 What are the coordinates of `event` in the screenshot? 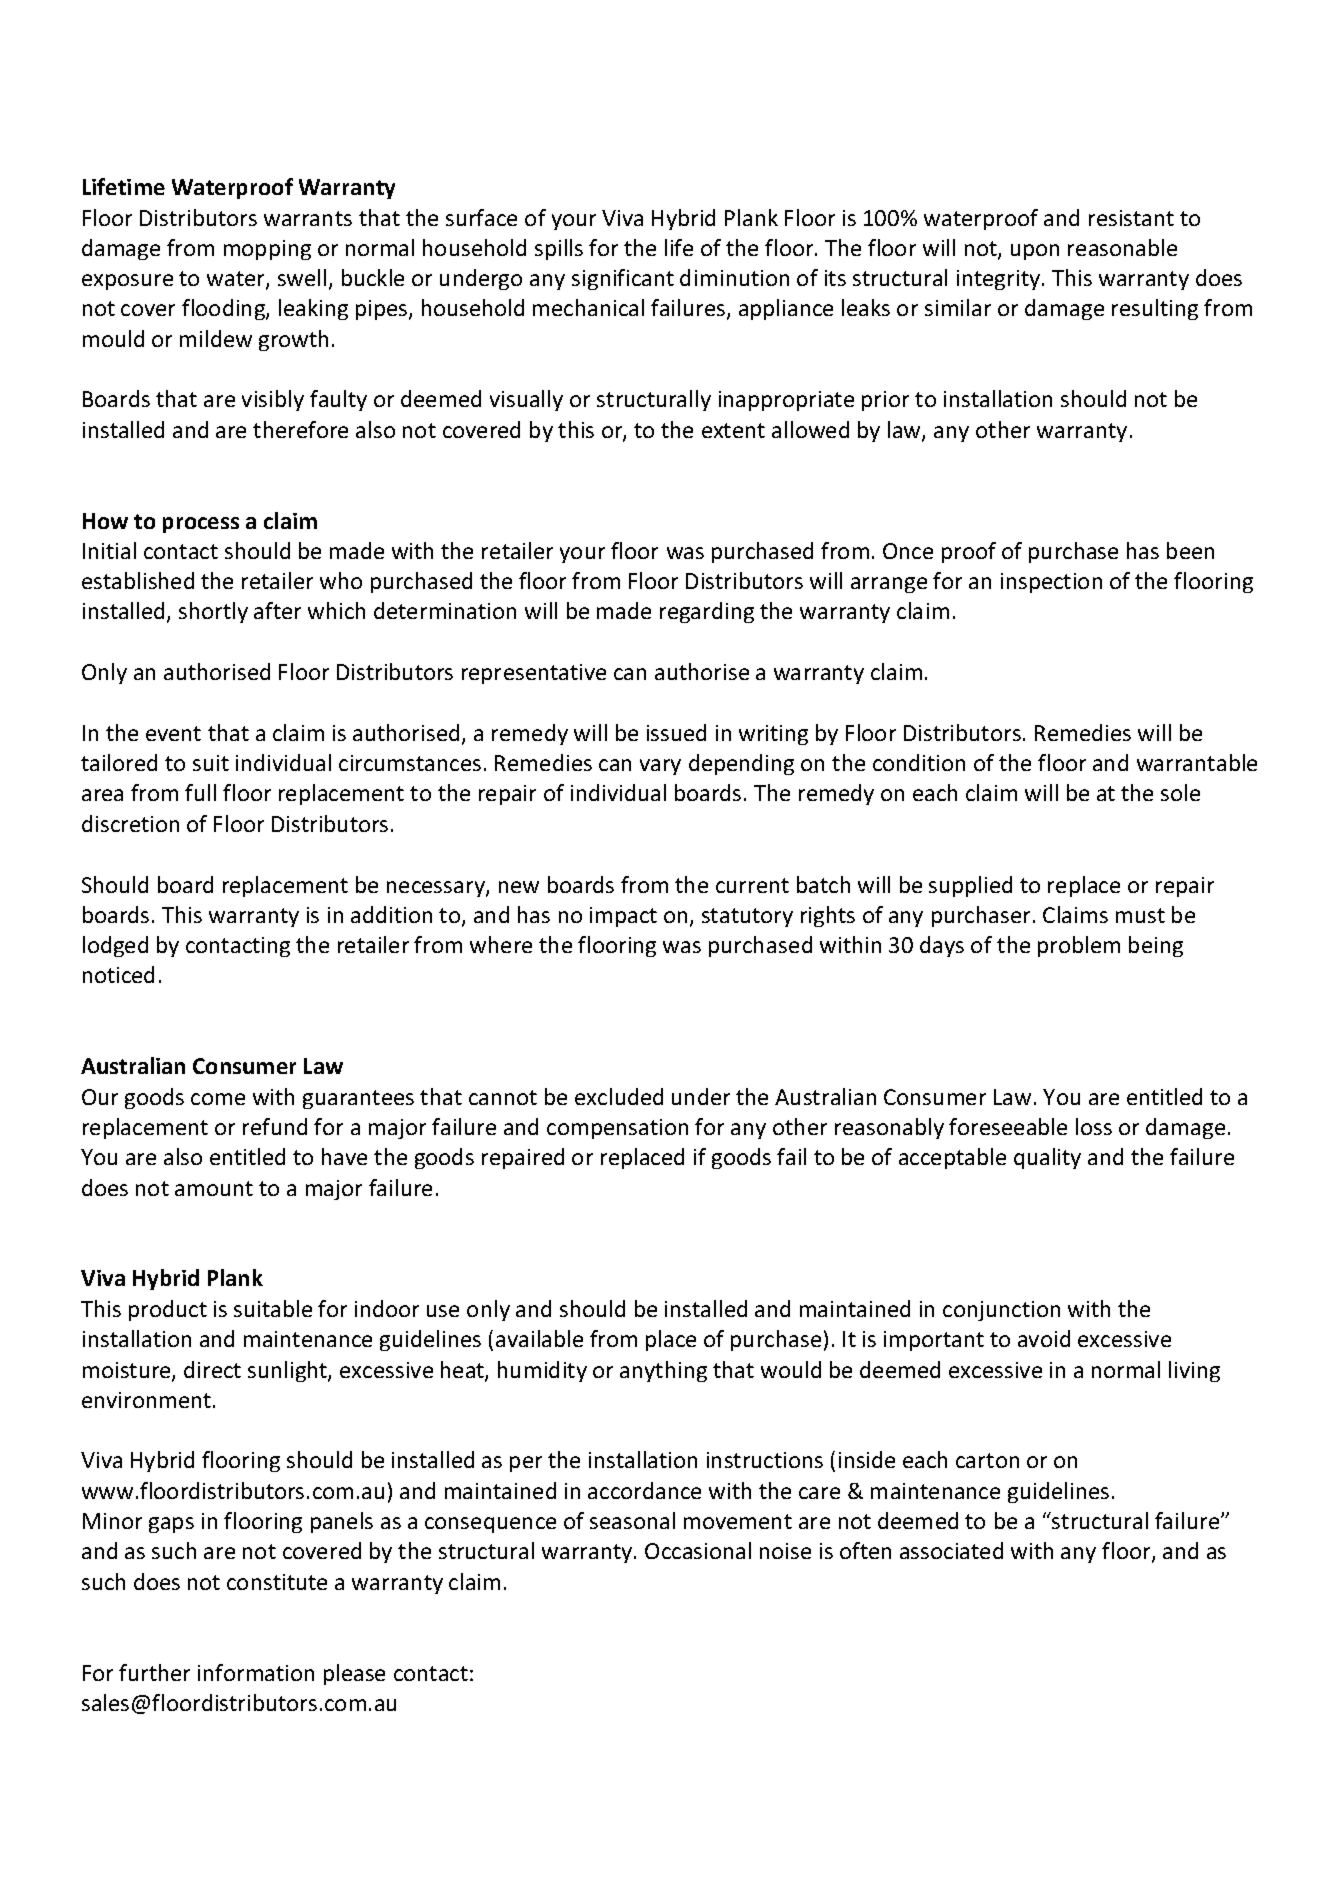 It's located at (173, 733).
